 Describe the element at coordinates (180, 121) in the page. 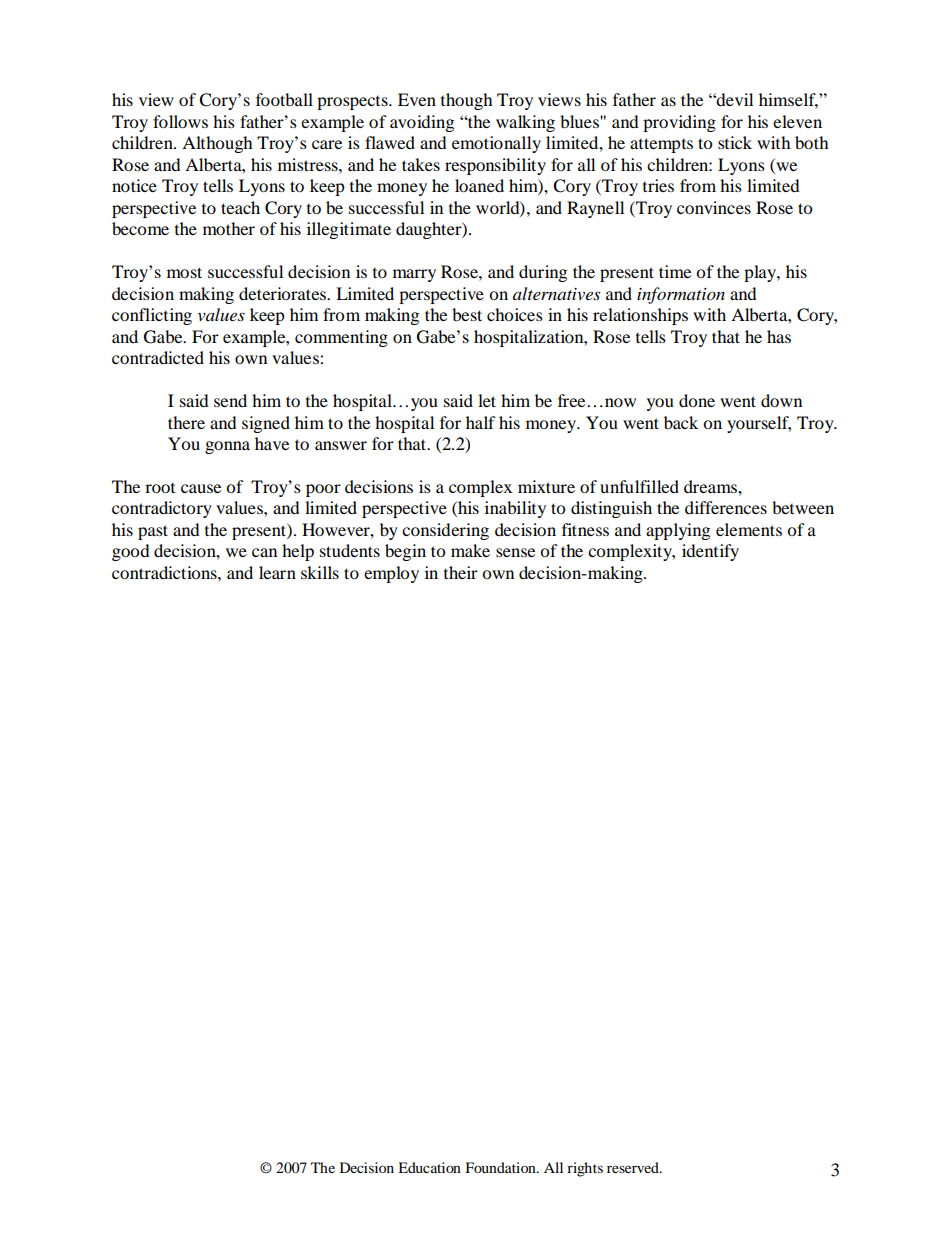

I see `follows` at that location.
